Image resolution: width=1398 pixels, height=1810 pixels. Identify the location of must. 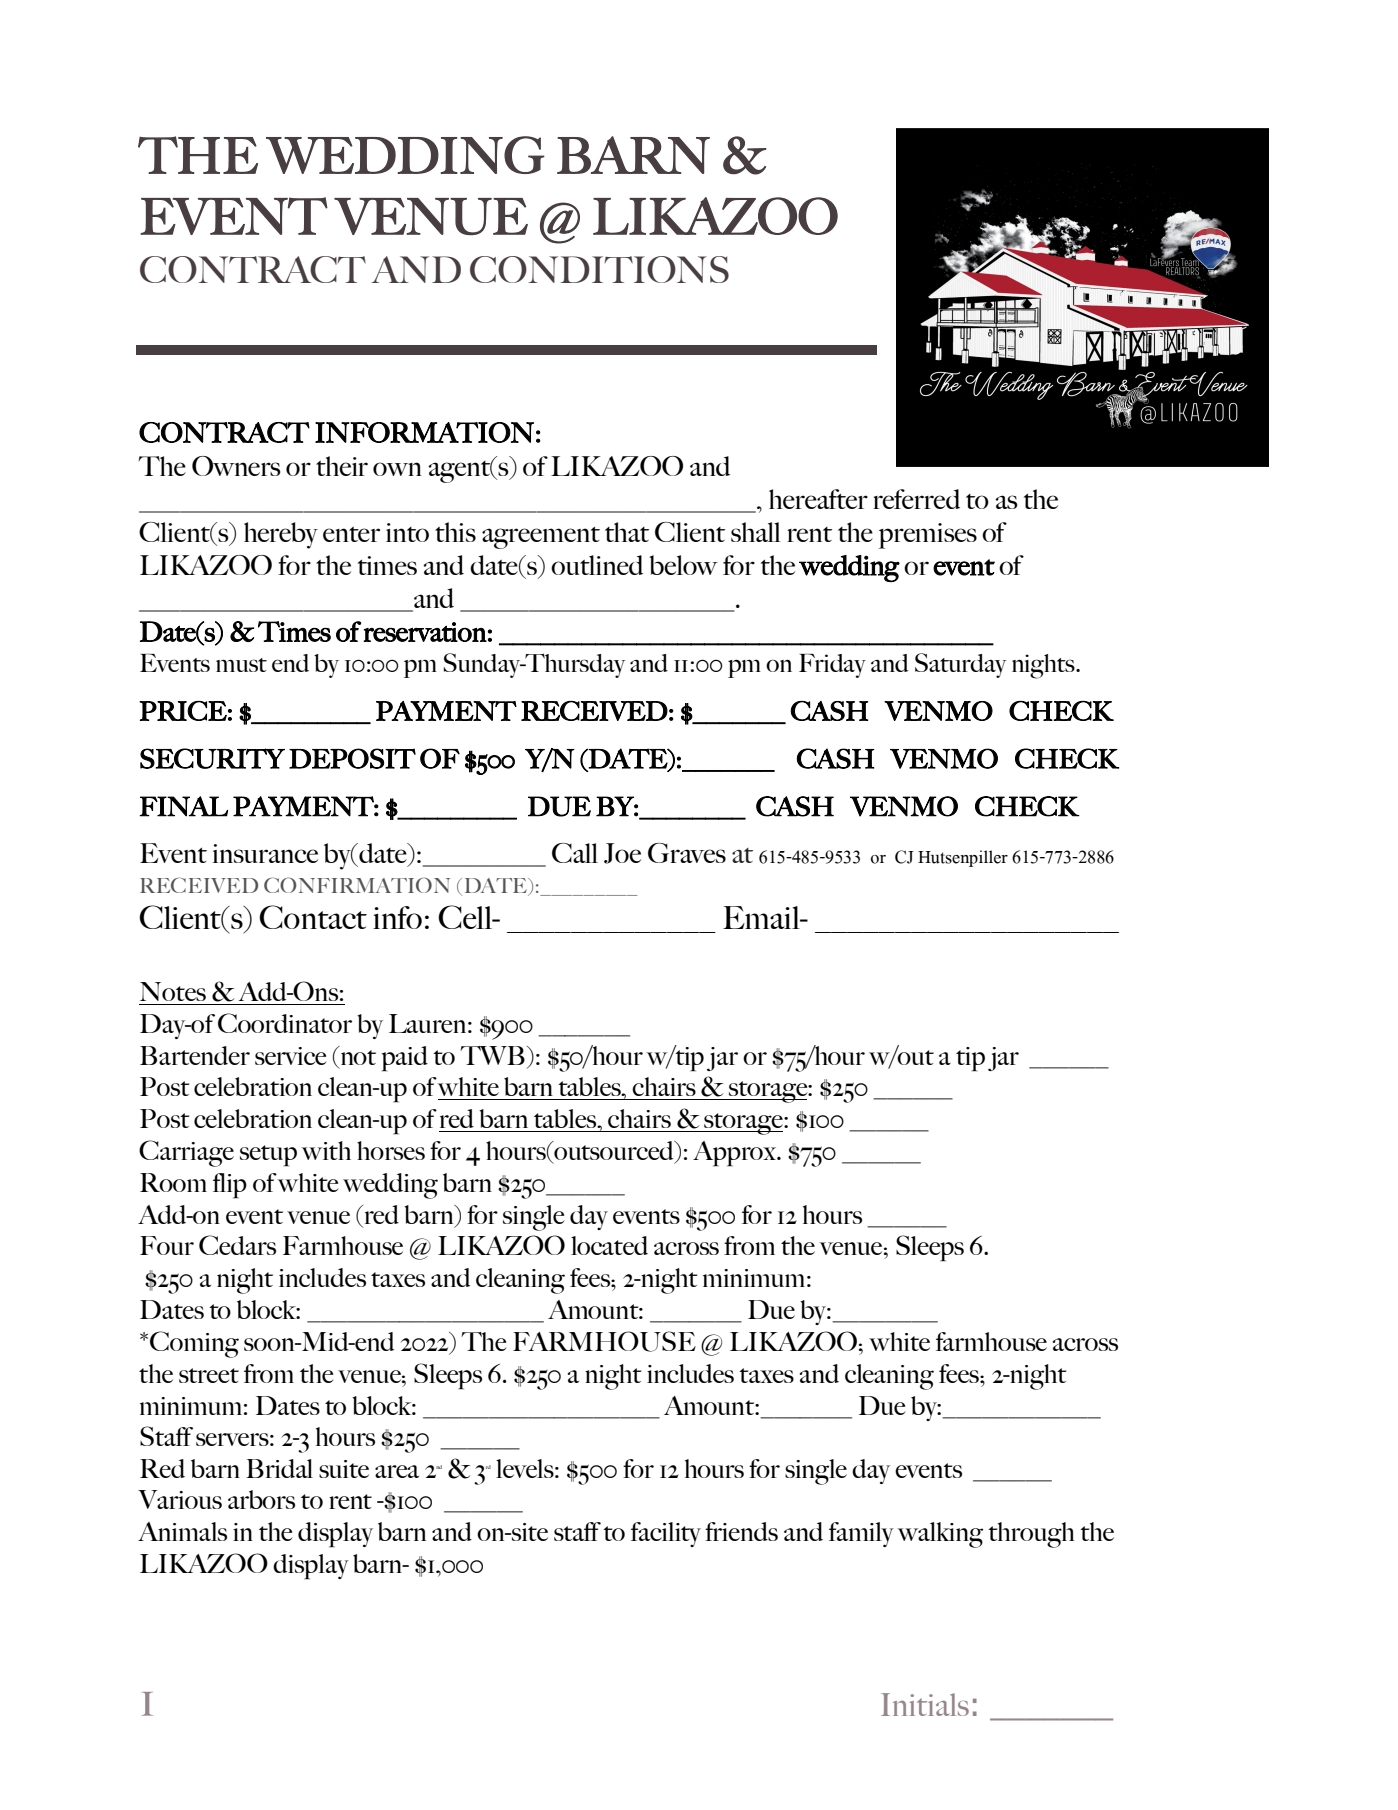
(241, 665).
